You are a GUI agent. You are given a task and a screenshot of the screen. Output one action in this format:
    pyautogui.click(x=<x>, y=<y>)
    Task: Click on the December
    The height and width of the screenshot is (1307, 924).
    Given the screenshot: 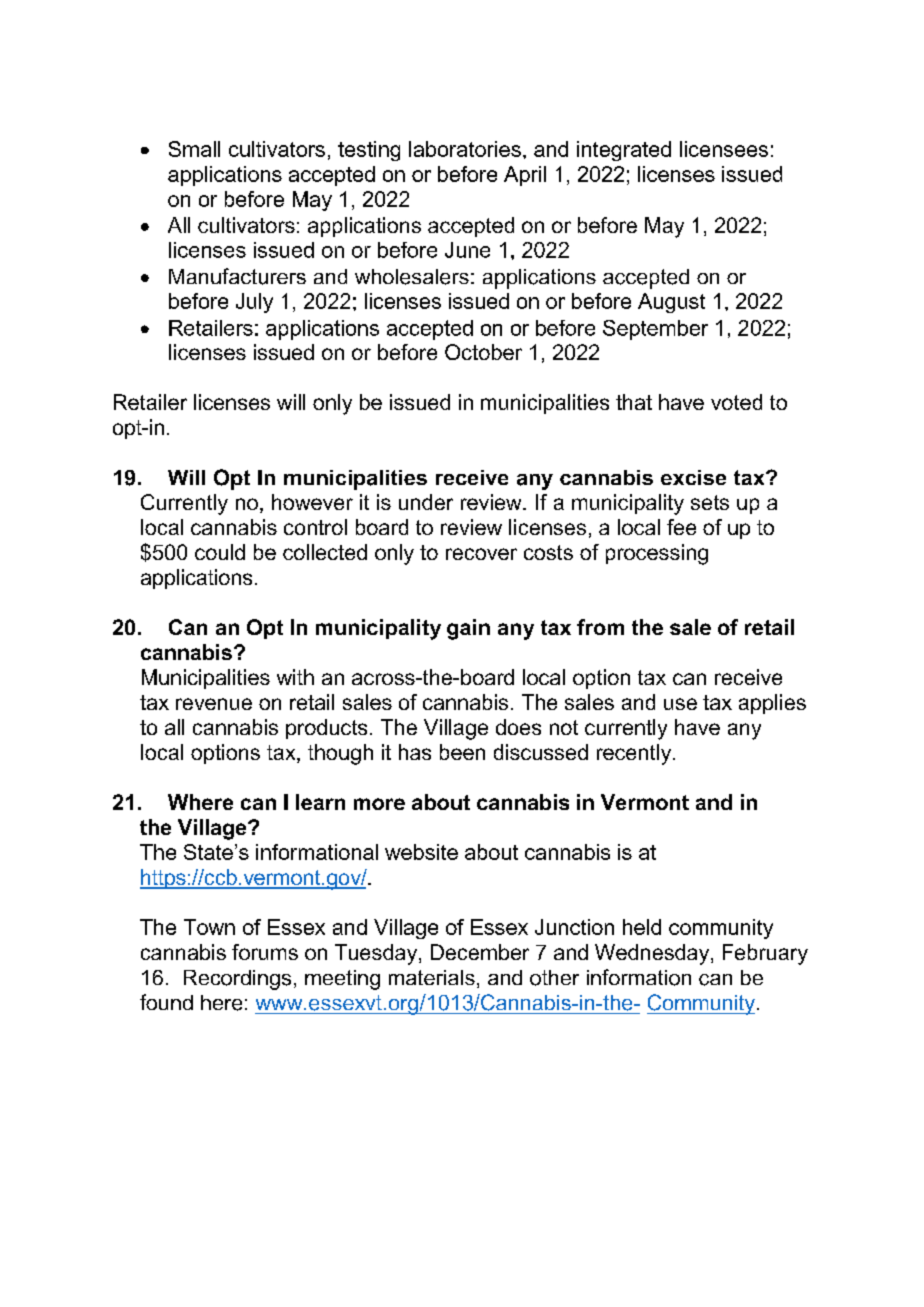 What is the action you would take?
    pyautogui.click(x=480, y=952)
